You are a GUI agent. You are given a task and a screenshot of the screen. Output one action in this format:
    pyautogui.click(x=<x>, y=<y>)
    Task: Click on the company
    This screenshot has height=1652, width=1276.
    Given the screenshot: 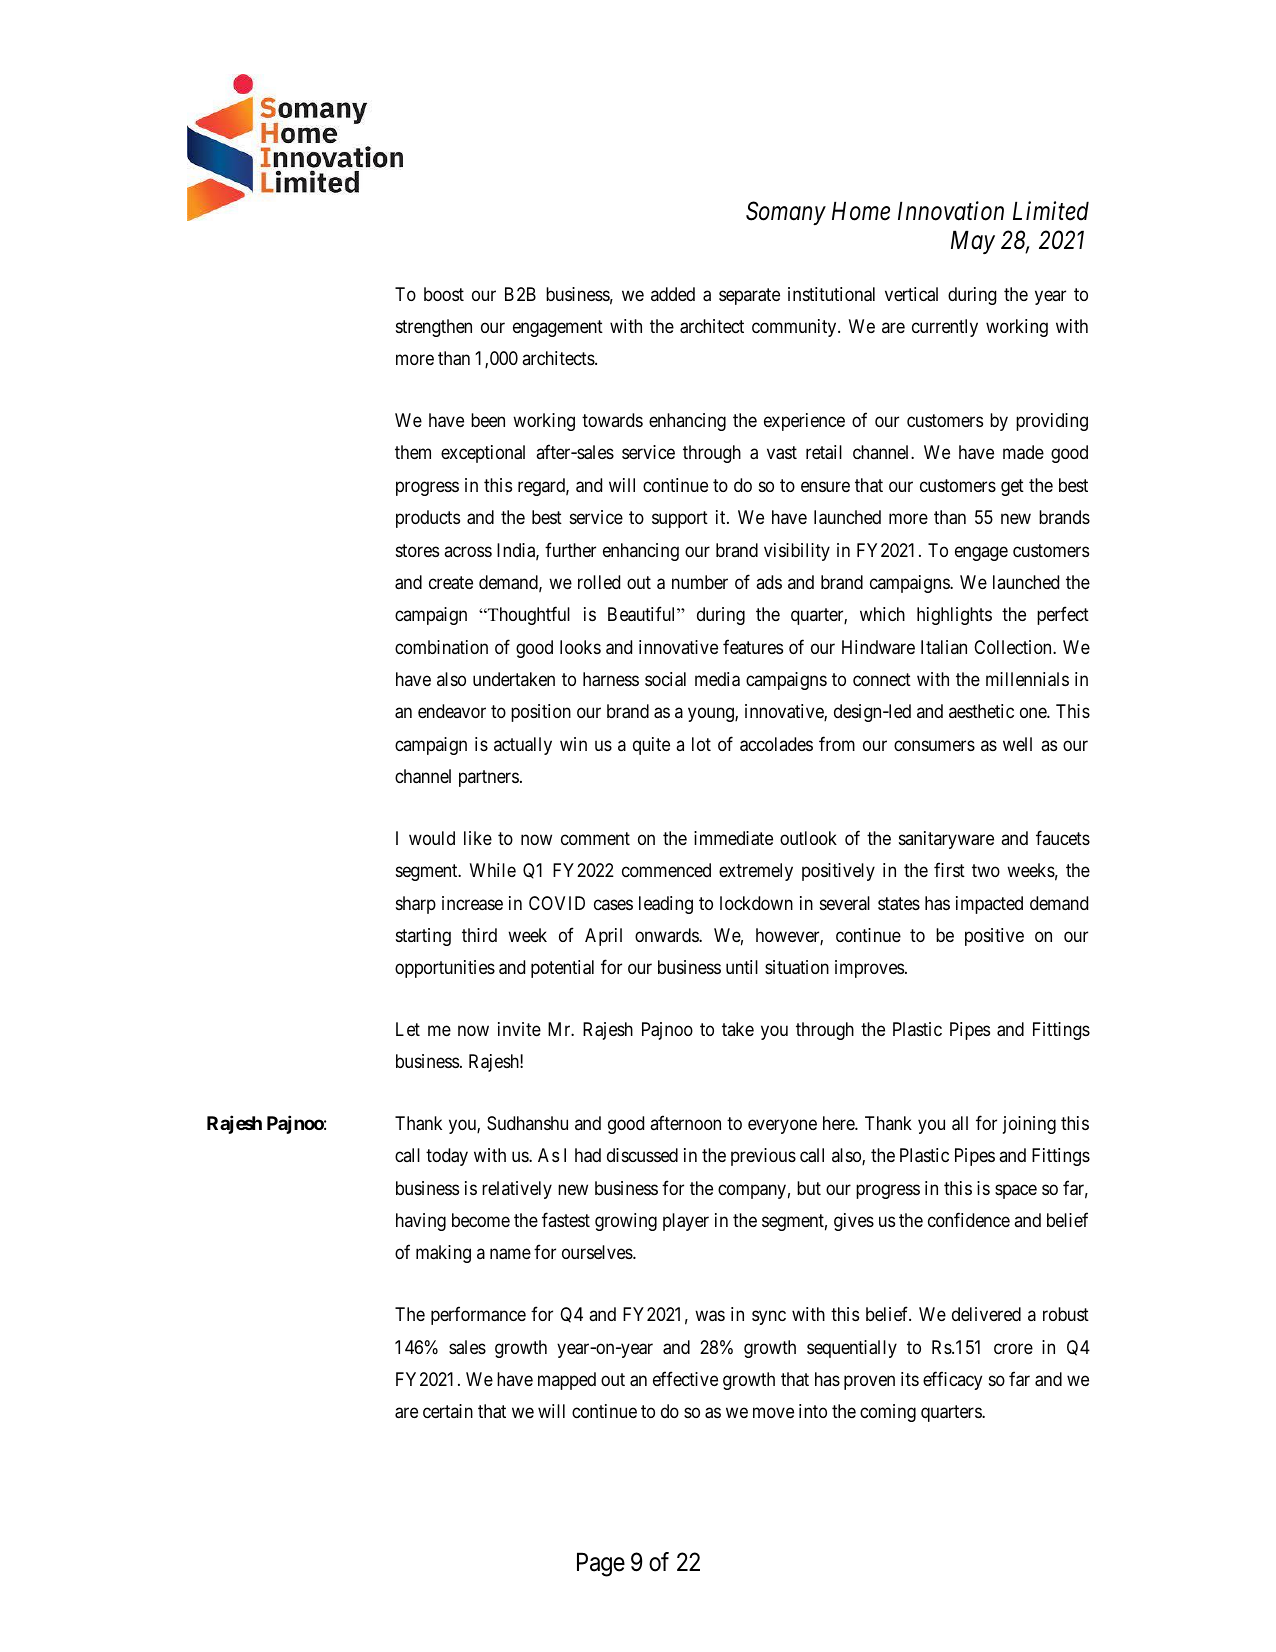 What is the action you would take?
    pyautogui.click(x=752, y=1191)
